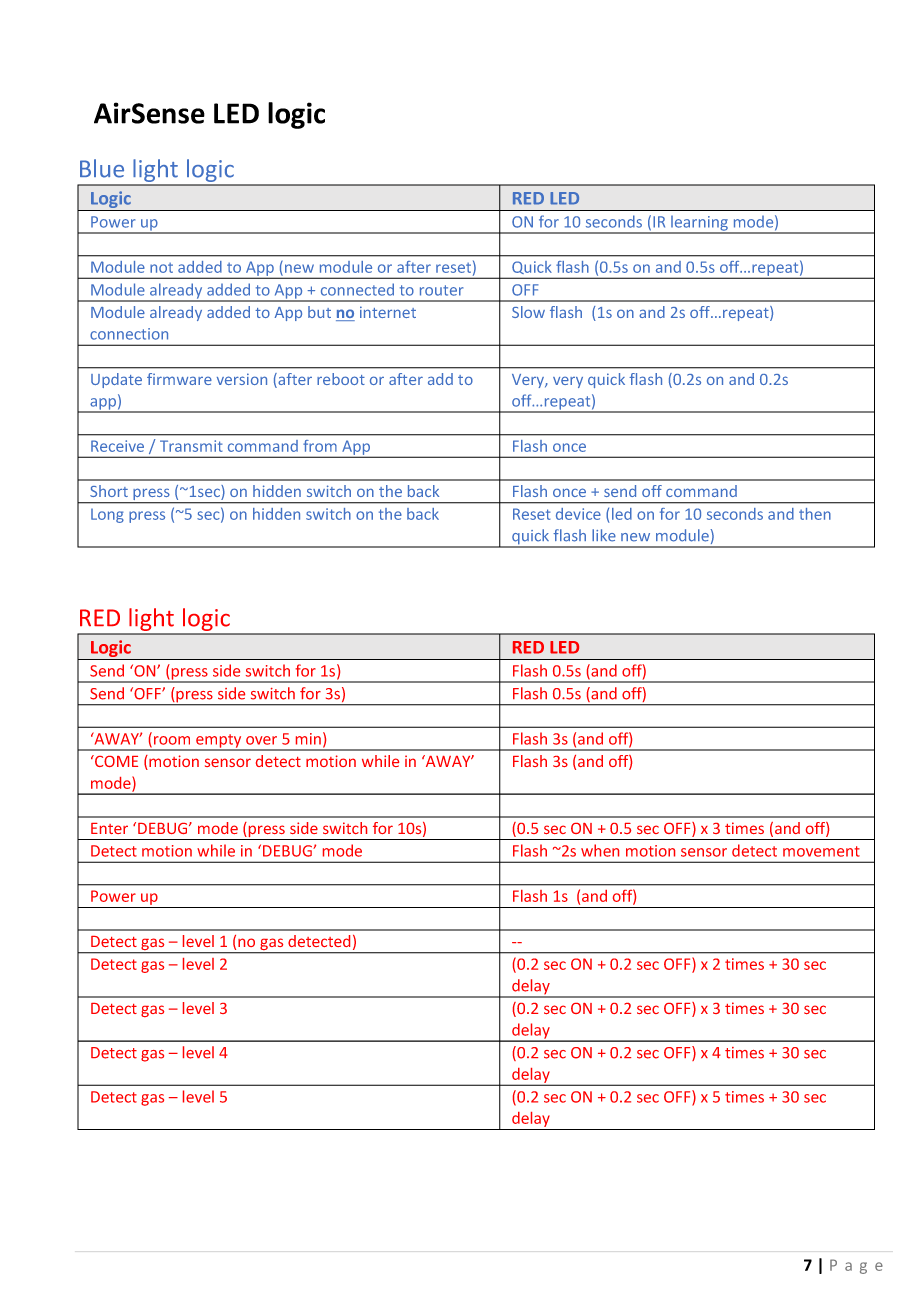 This image has height=1313, width=924. What do you see at coordinates (815, 514) in the image?
I see `then` at bounding box center [815, 514].
